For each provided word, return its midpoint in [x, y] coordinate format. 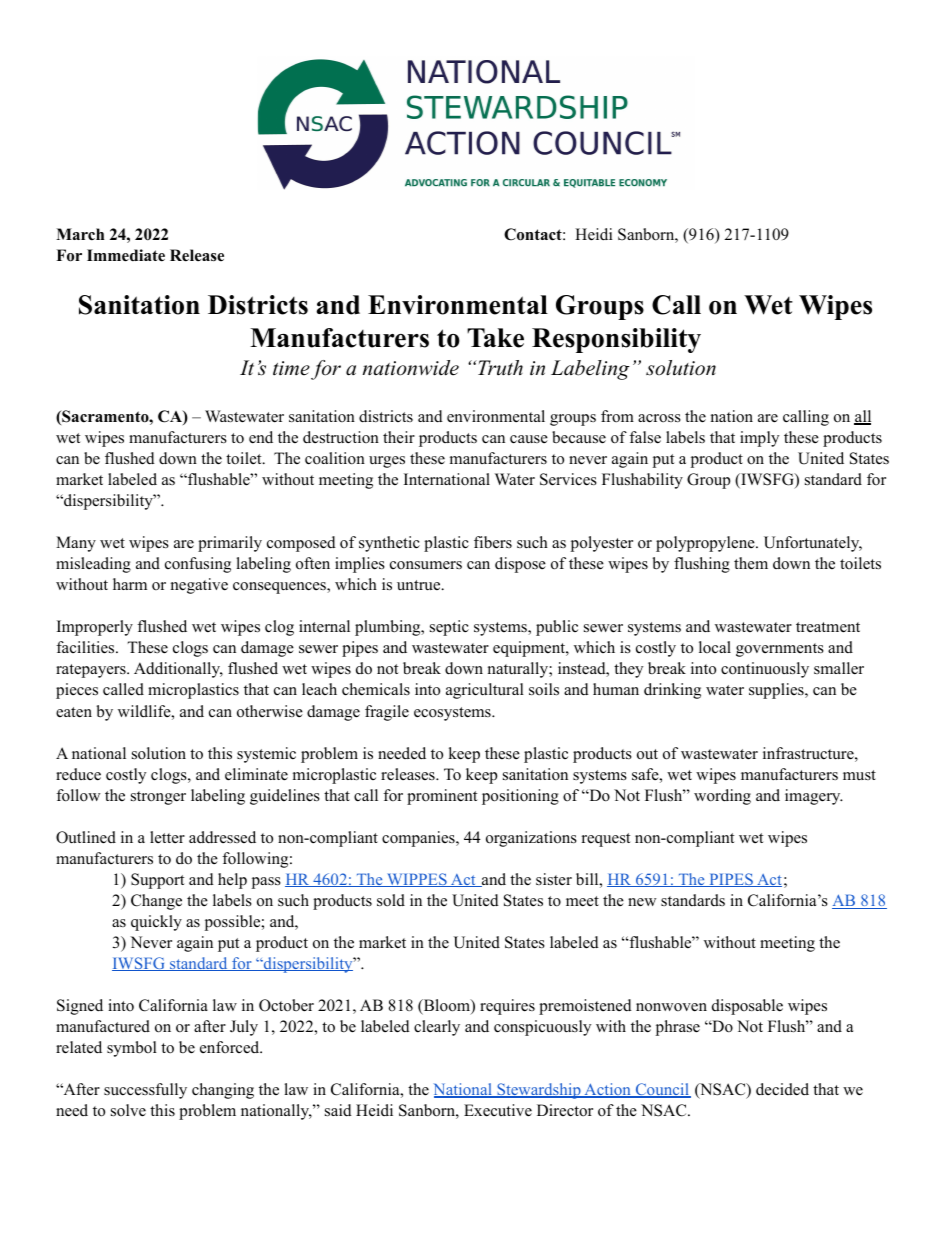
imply [759, 439]
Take [495, 338]
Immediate [126, 255]
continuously [765, 670]
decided [782, 1089]
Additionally [178, 670]
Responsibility [616, 340]
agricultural [485, 691]
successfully [145, 1091]
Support [157, 881]
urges [387, 462]
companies [419, 839]
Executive [498, 1110]
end [261, 437]
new [642, 902]
